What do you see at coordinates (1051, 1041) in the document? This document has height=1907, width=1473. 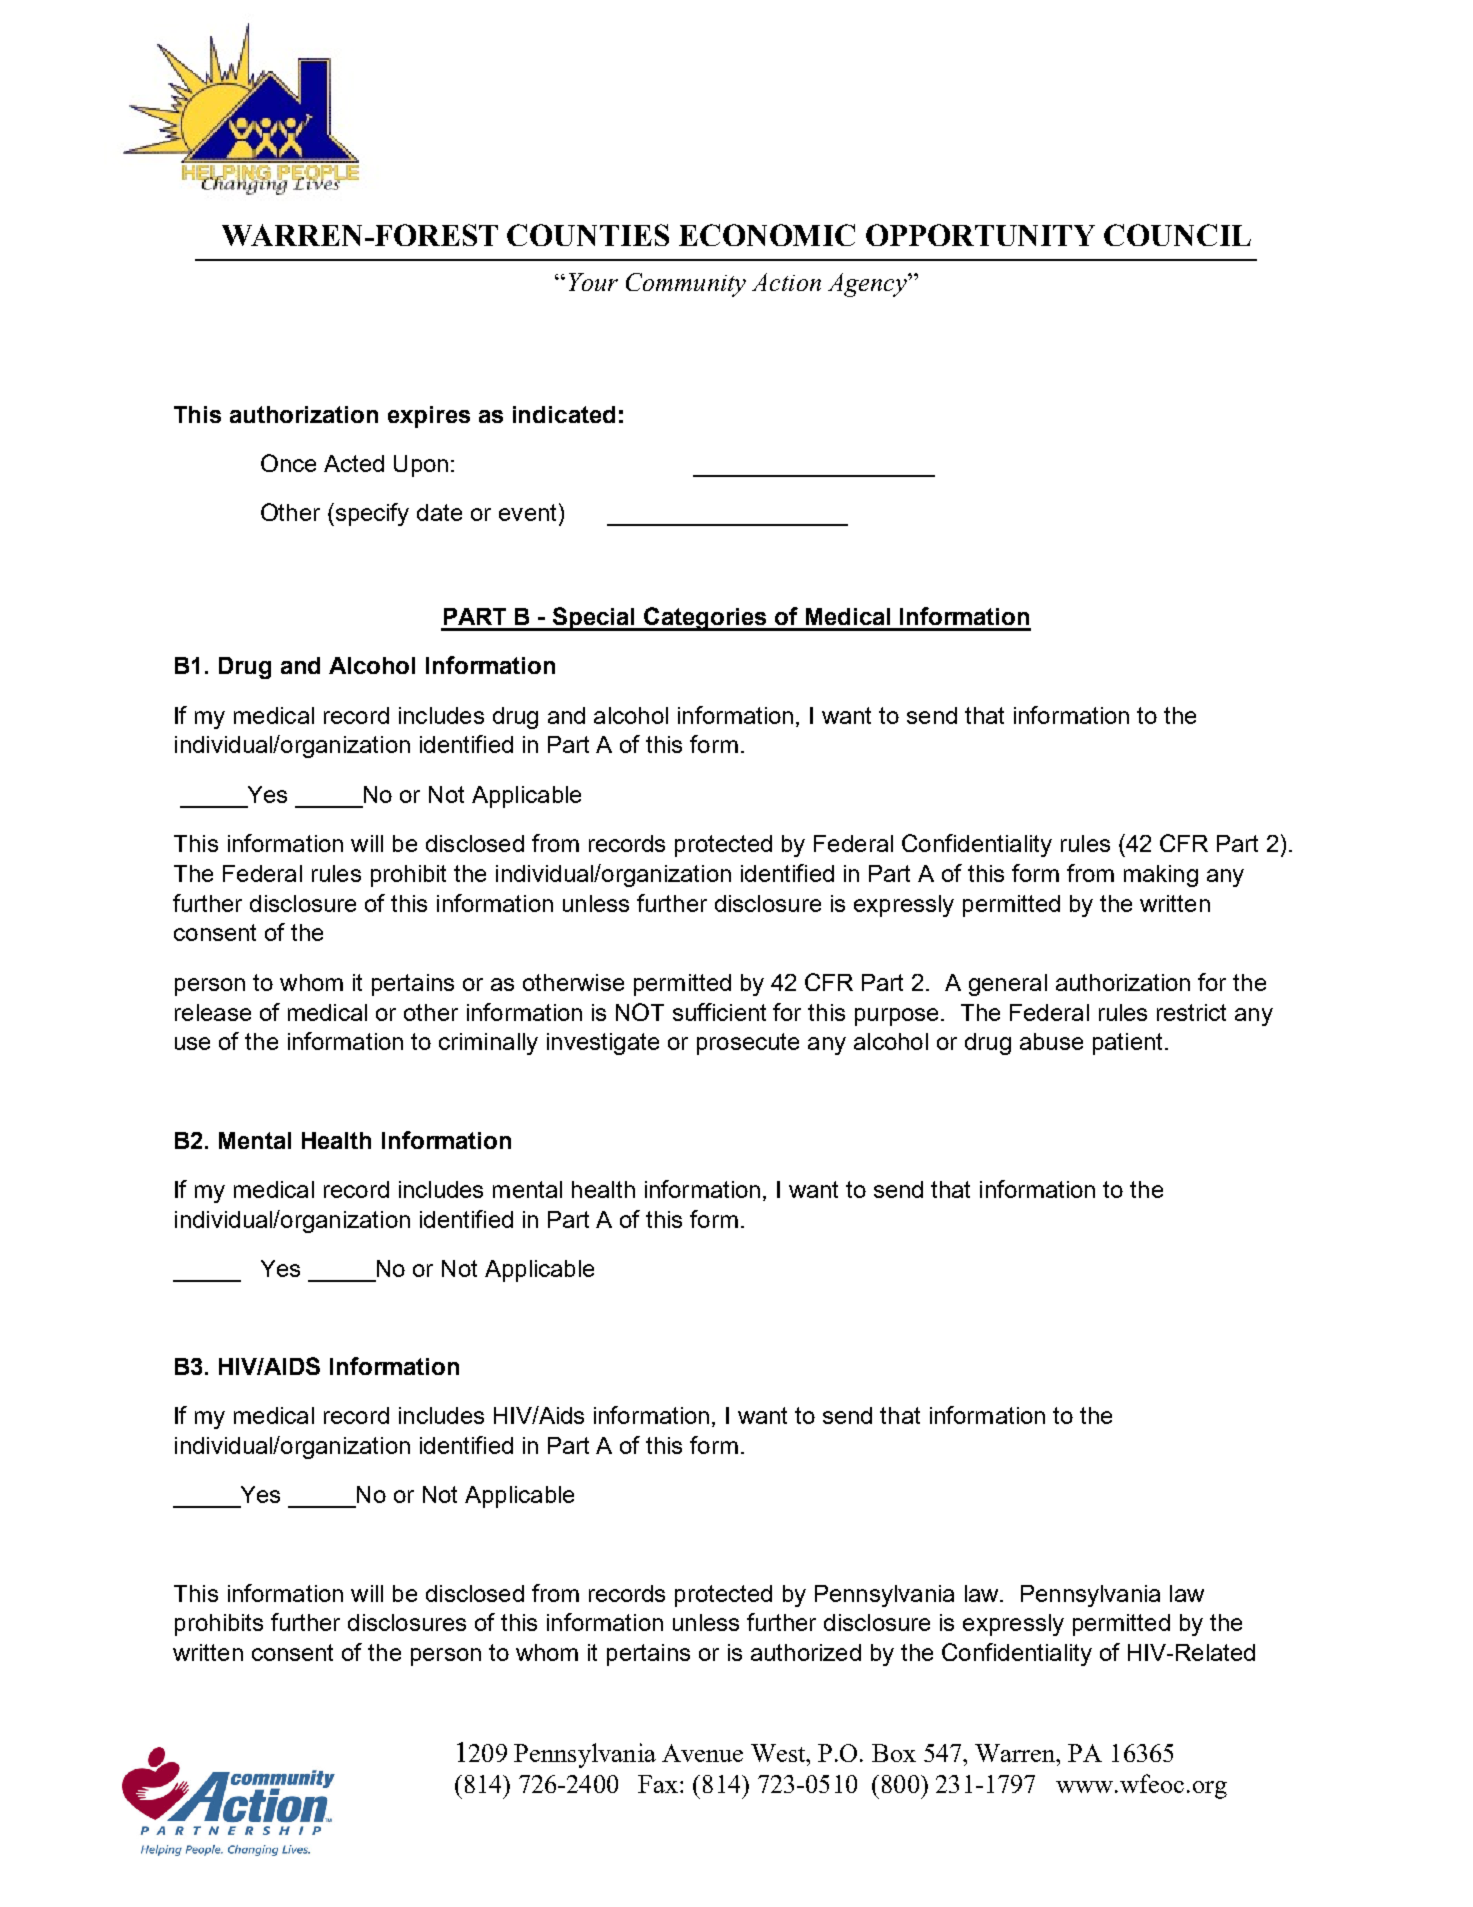 I see `abuse` at bounding box center [1051, 1041].
